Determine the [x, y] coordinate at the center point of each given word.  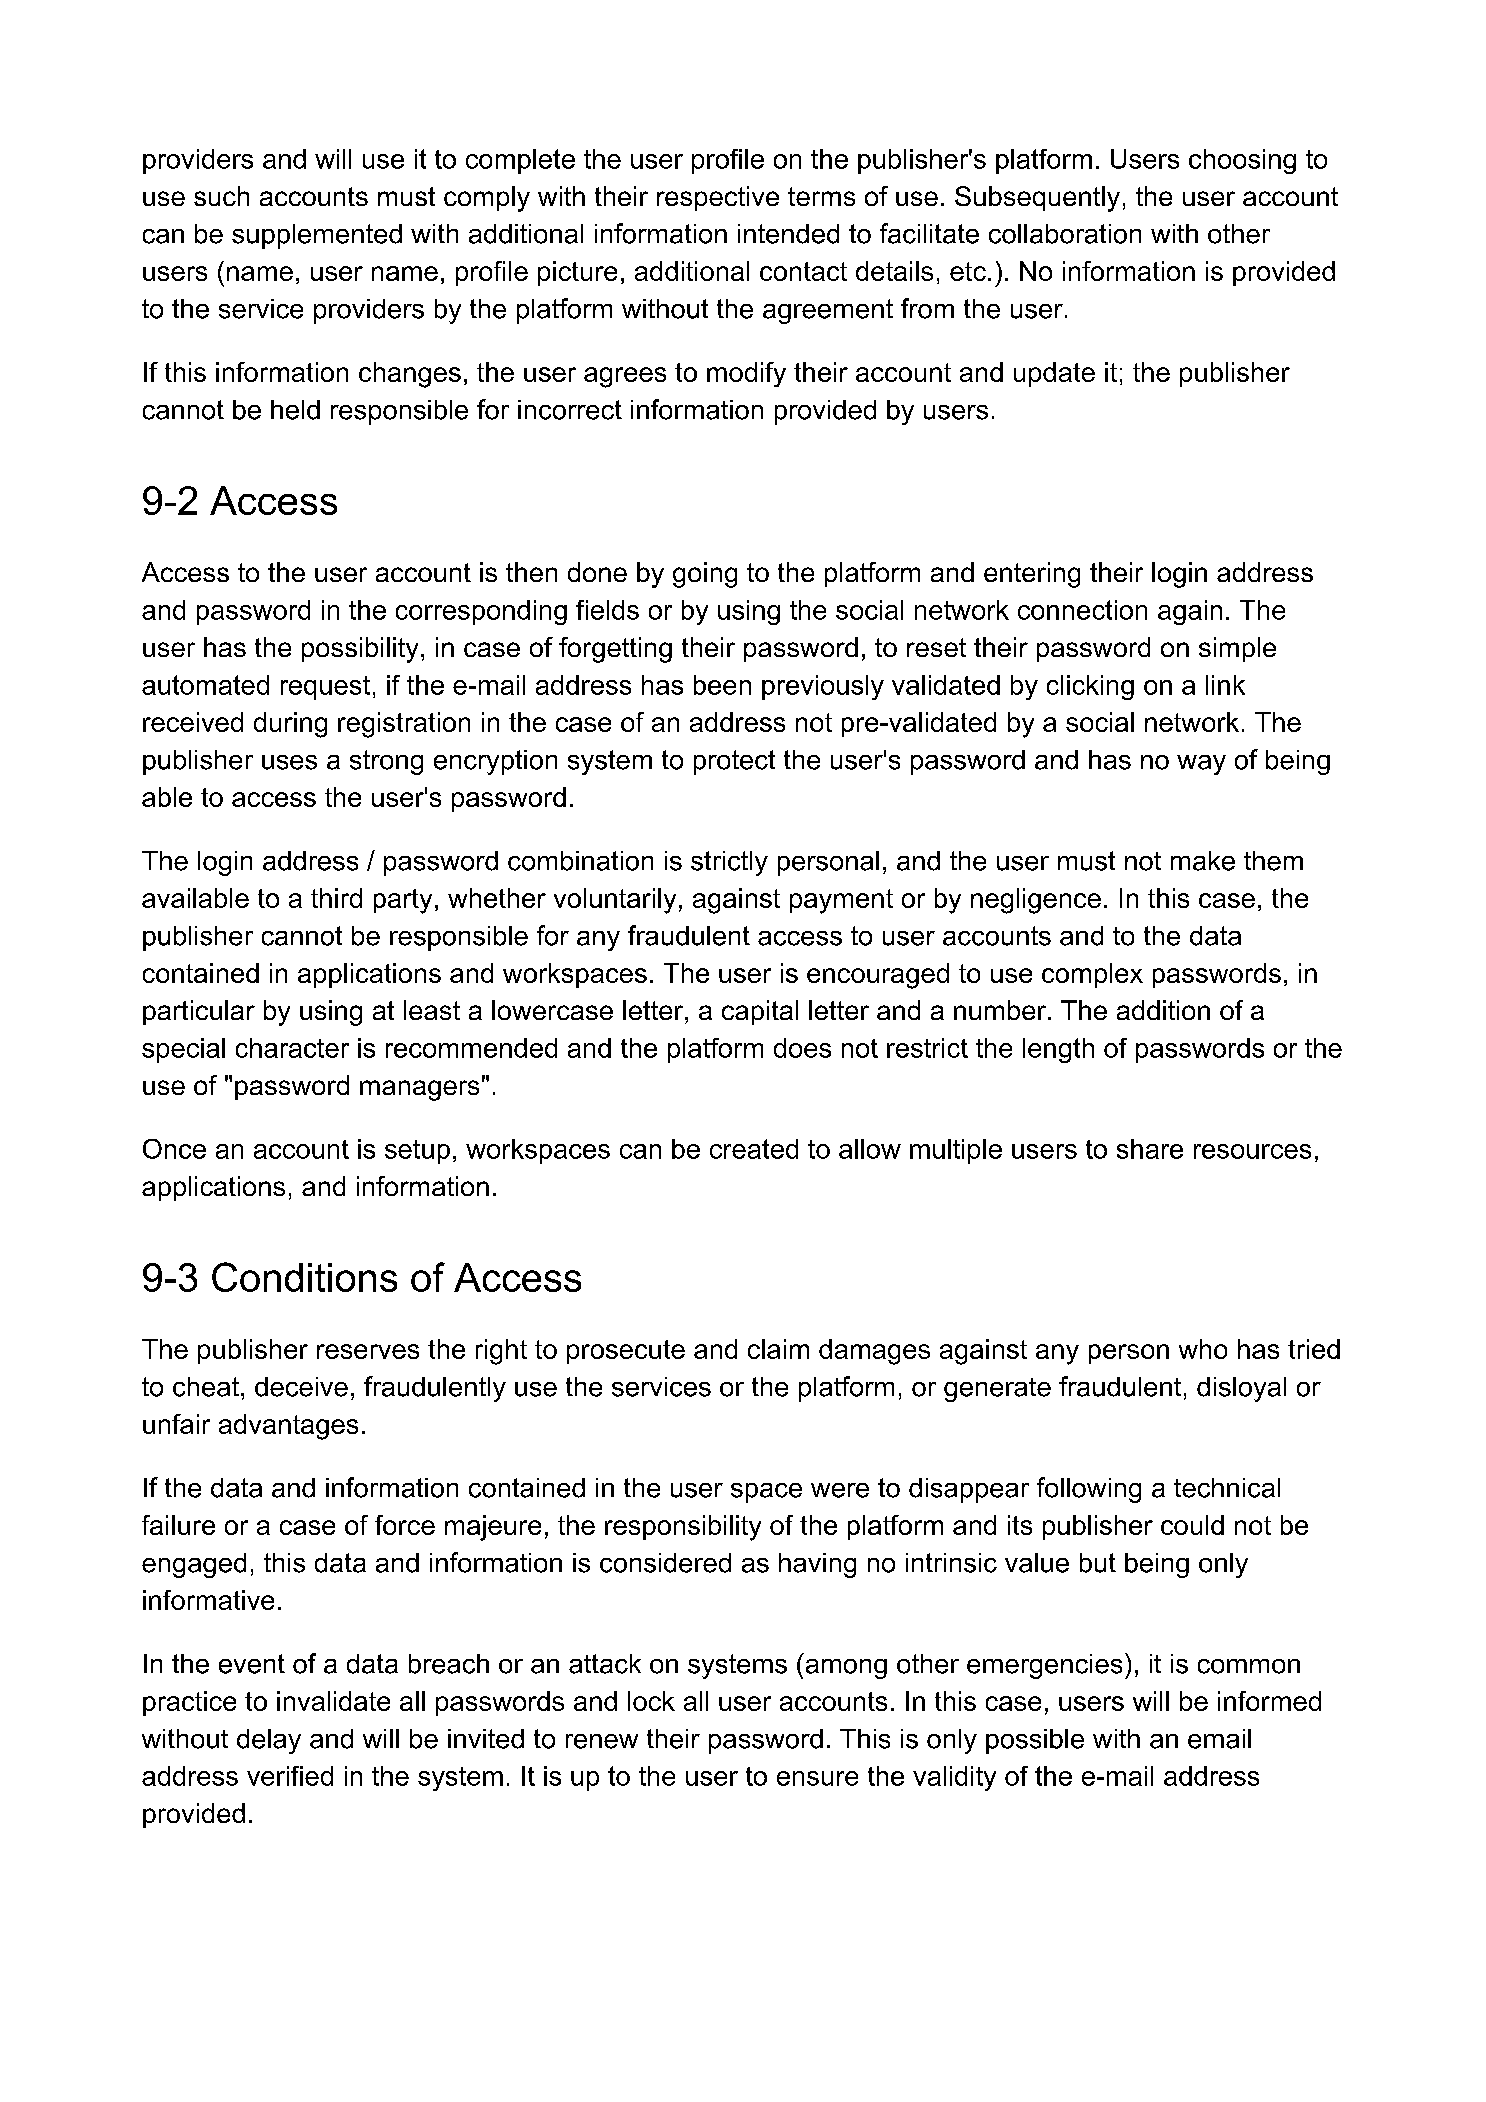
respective [718, 198]
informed [1269, 1701]
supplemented [317, 236]
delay [269, 1741]
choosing [1242, 161]
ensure [817, 1778]
